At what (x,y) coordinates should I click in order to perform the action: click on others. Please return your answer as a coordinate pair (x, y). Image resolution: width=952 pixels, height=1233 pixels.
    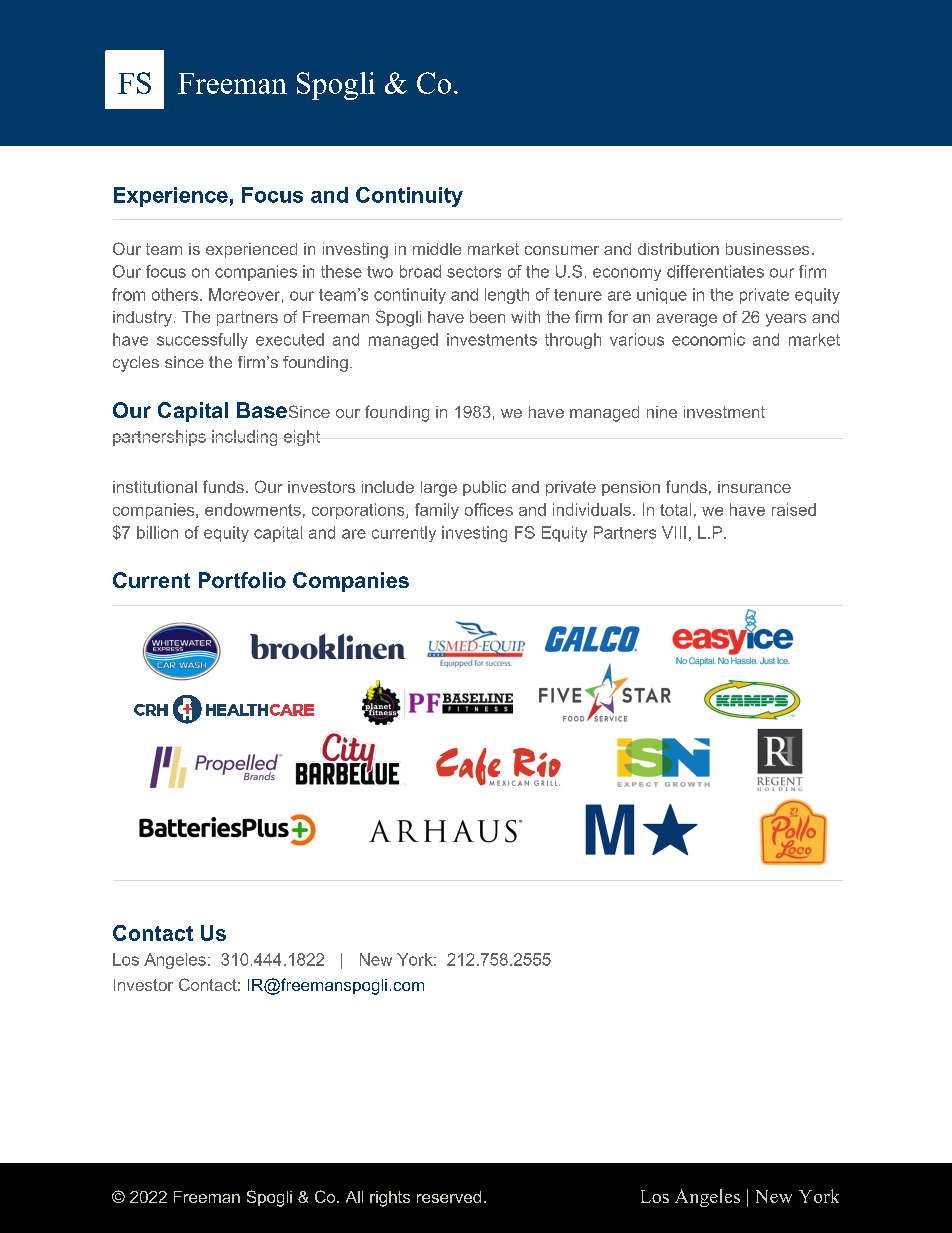
    Looking at the image, I should click on (175, 294).
